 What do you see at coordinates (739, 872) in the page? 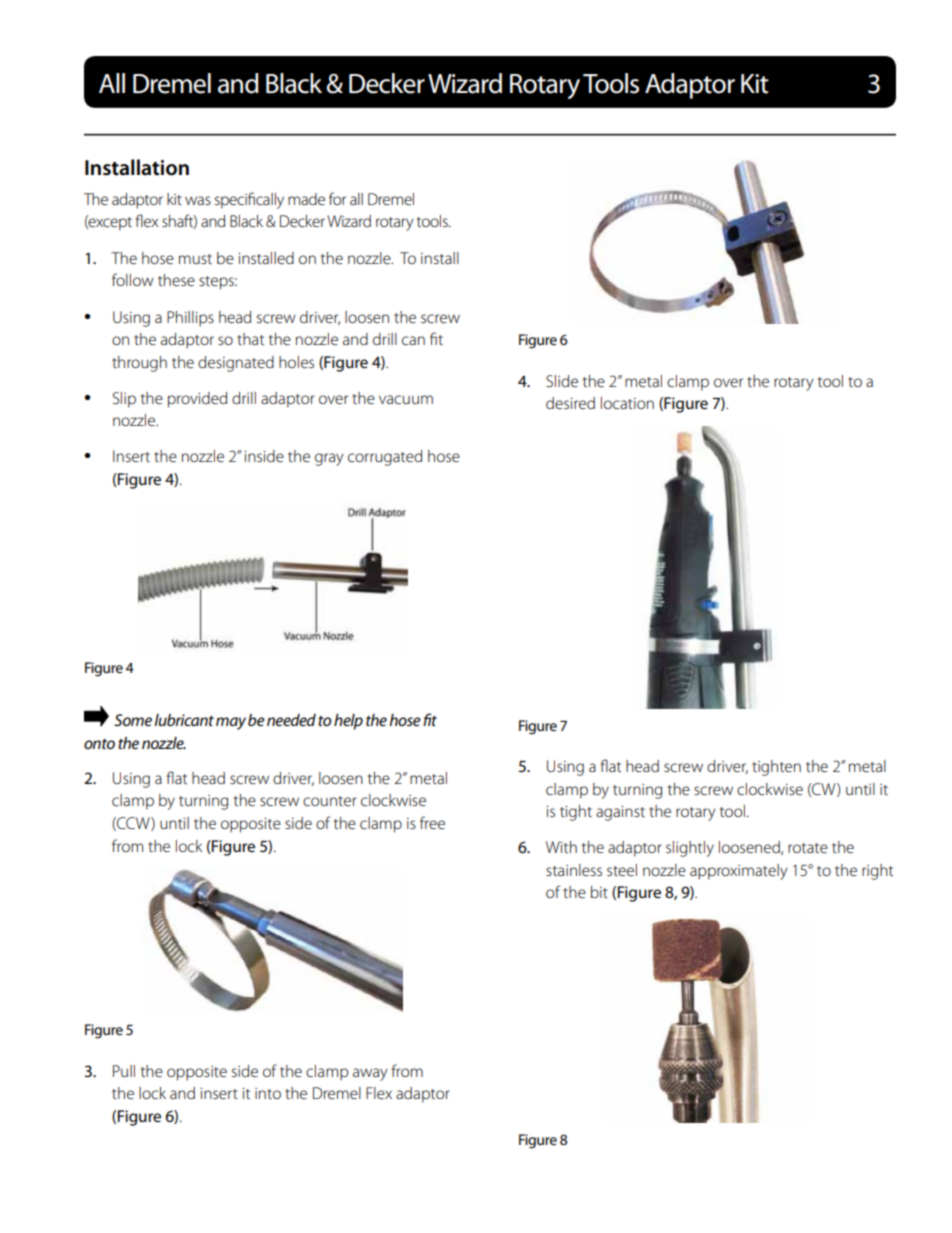
I see `approximately` at bounding box center [739, 872].
